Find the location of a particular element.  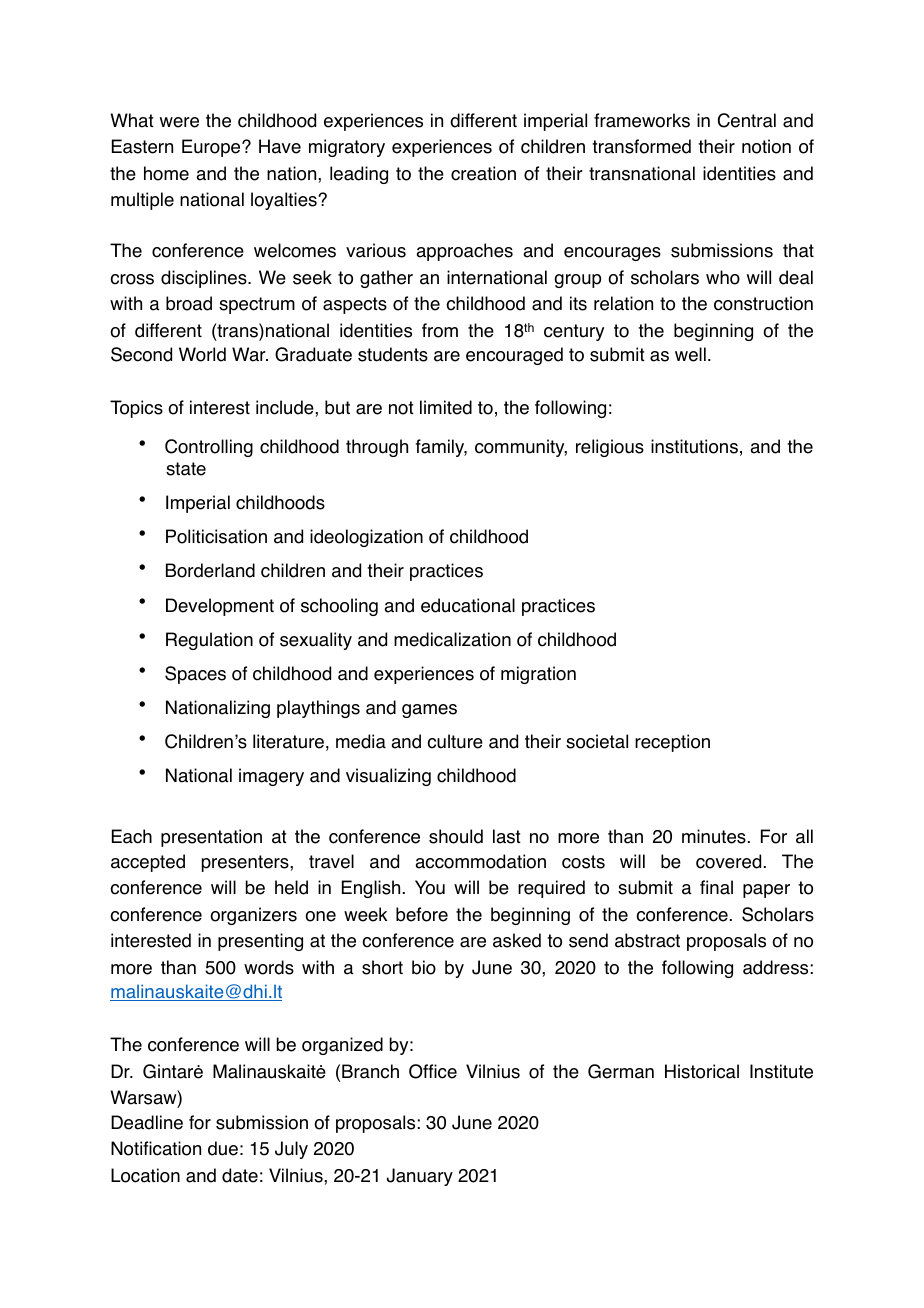

Regulation is located at coordinates (209, 641).
